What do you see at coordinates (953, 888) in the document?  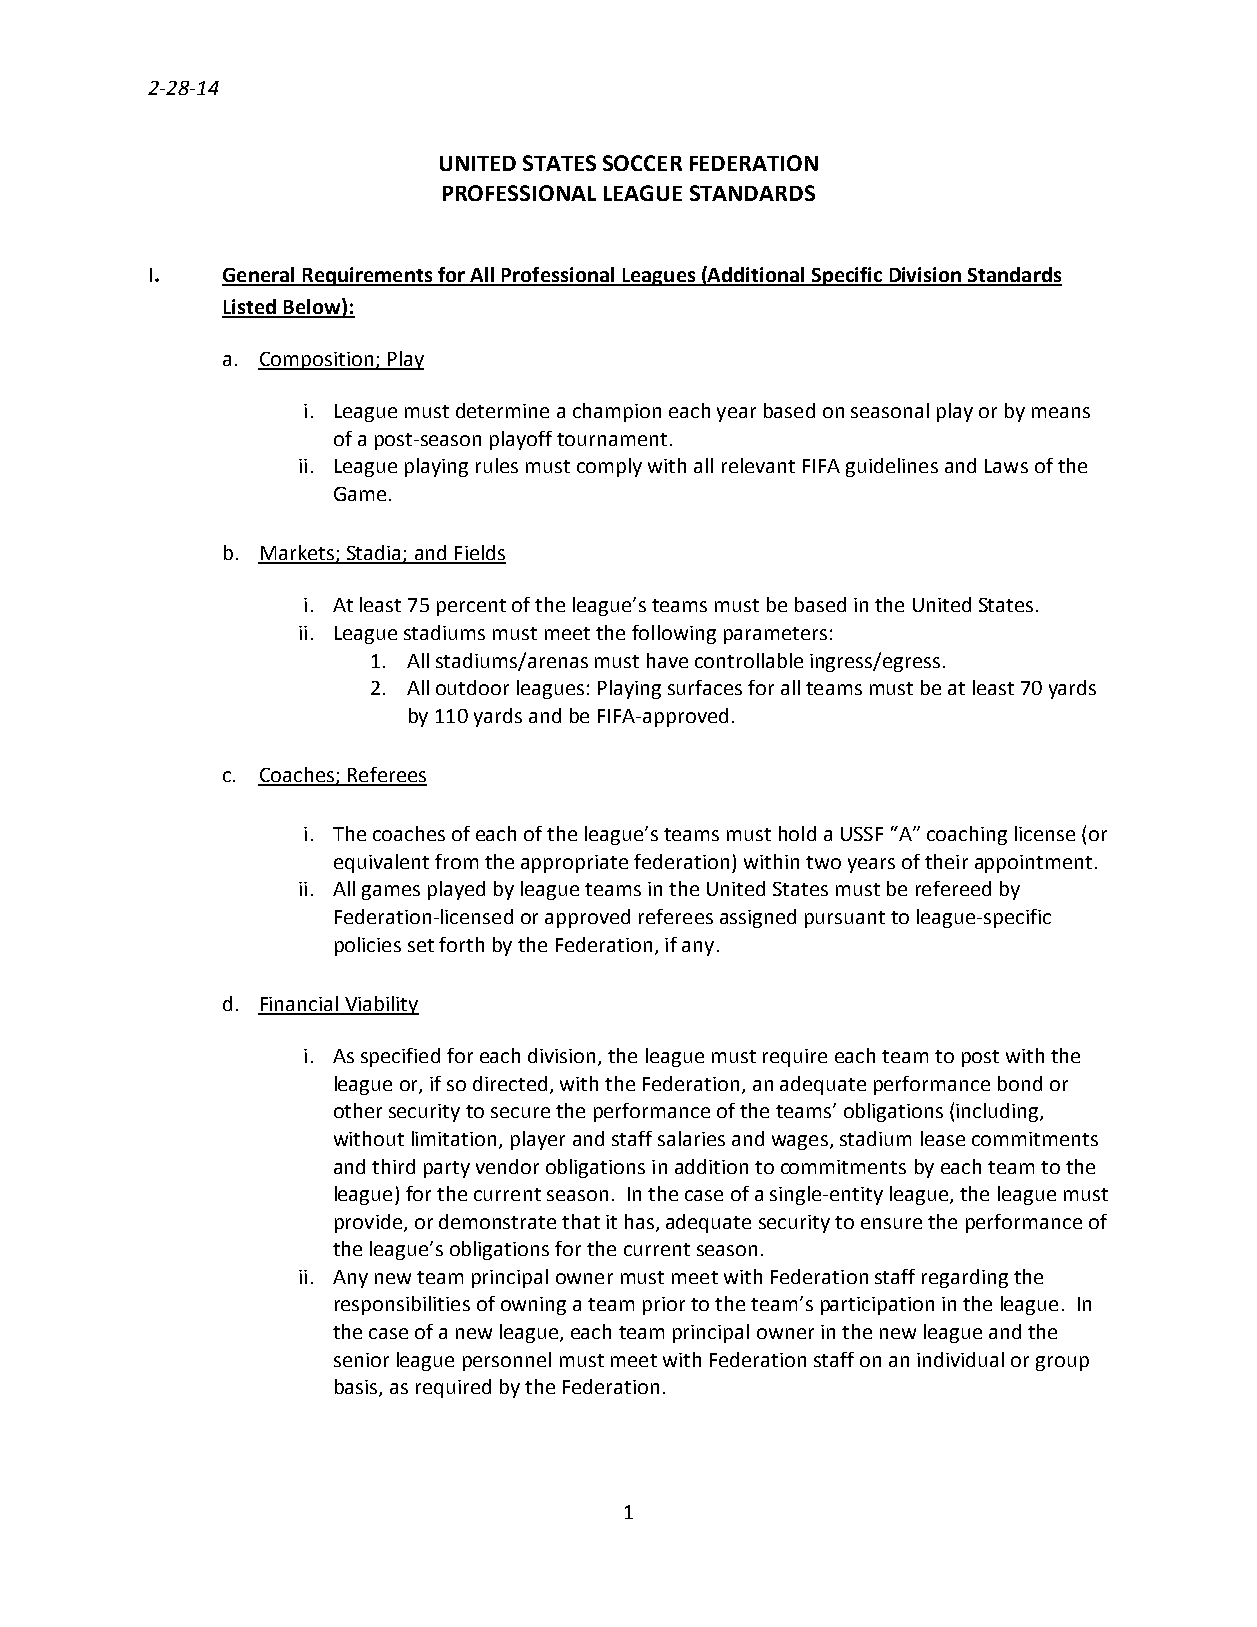 I see `refereed` at bounding box center [953, 888].
